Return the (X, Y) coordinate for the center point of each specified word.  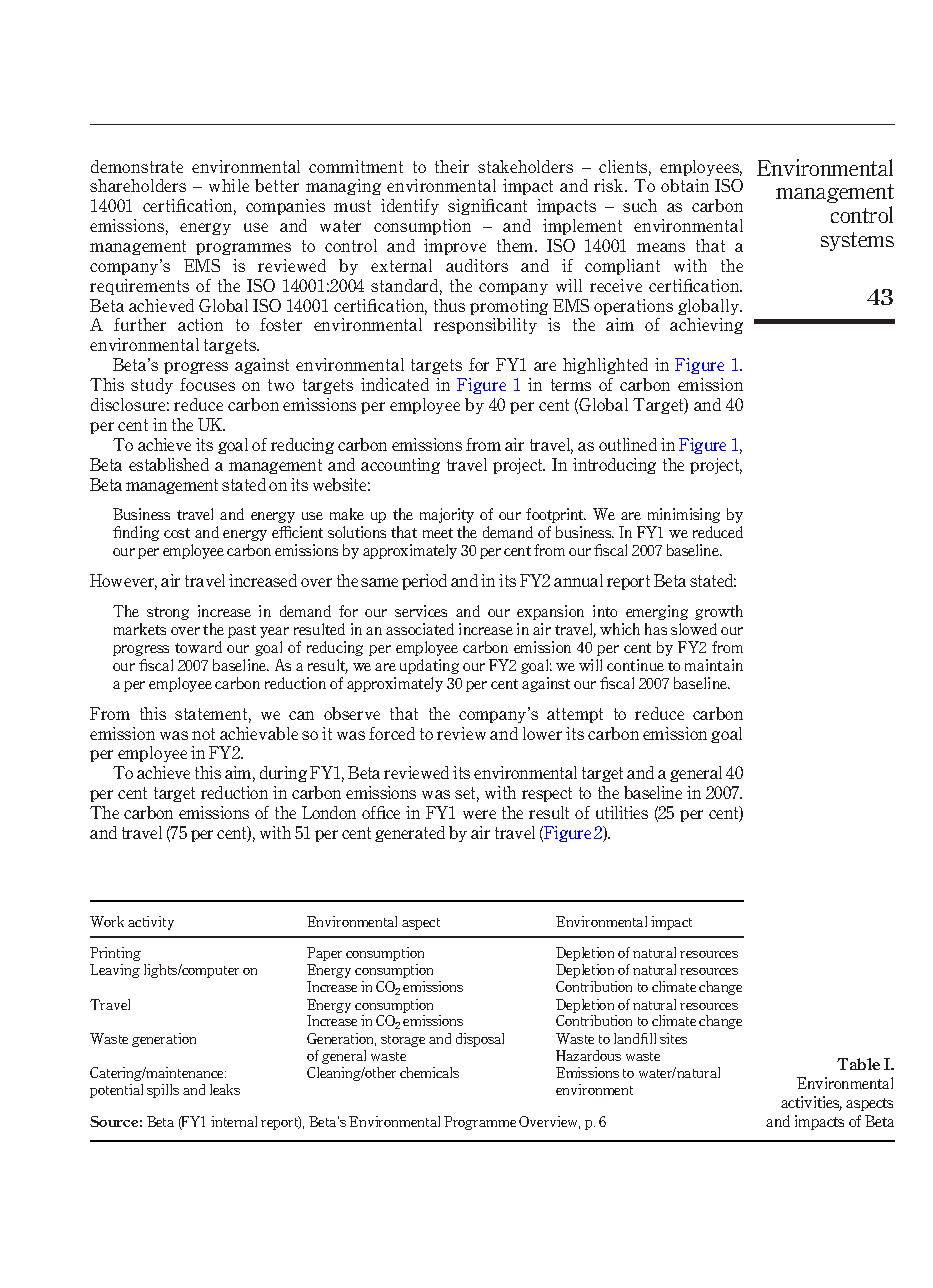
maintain (714, 665)
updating (429, 666)
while (229, 185)
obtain (685, 185)
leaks (225, 1089)
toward (198, 647)
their (452, 166)
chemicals (429, 1072)
